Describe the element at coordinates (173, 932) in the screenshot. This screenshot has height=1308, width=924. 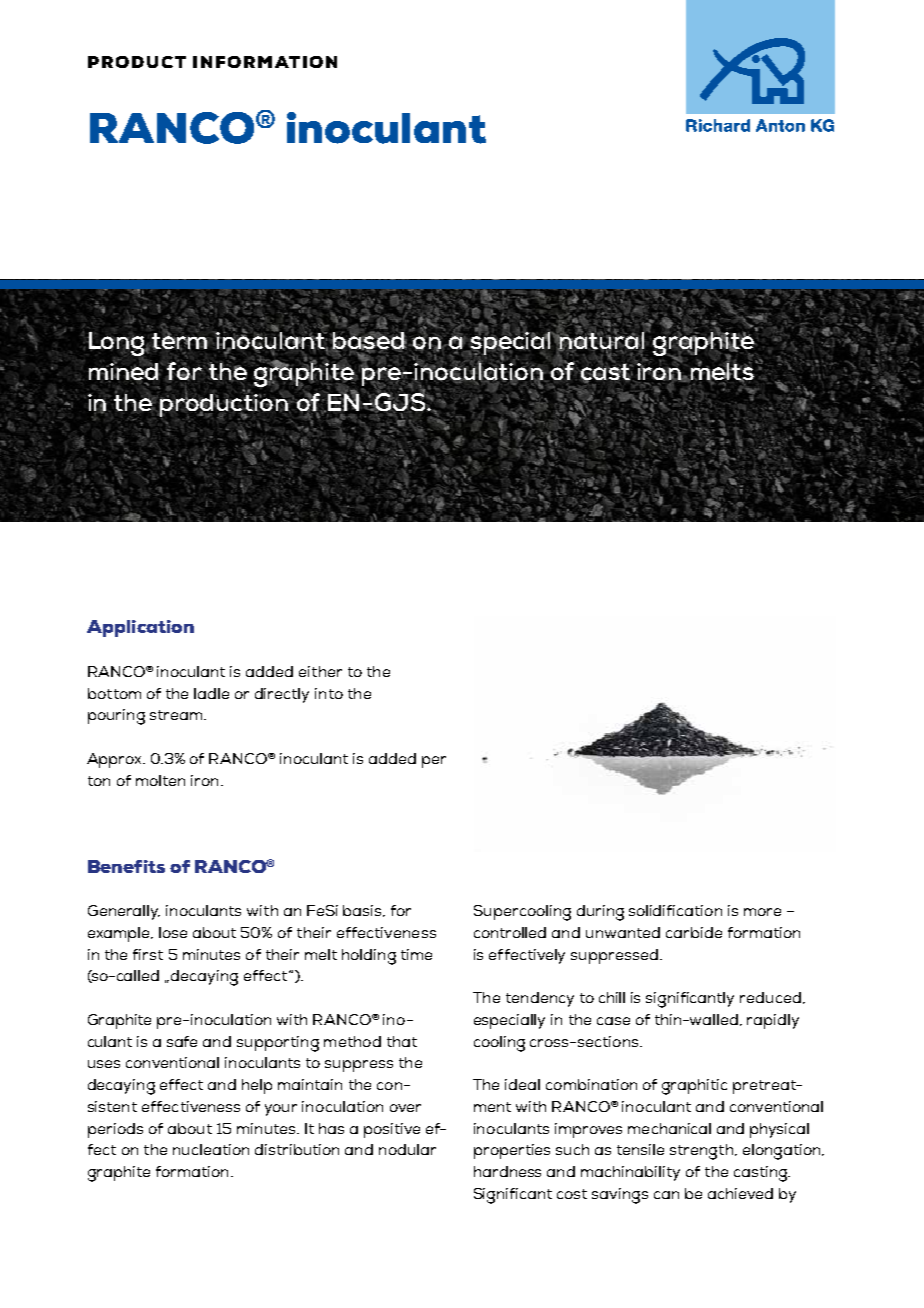
I see `lose` at that location.
